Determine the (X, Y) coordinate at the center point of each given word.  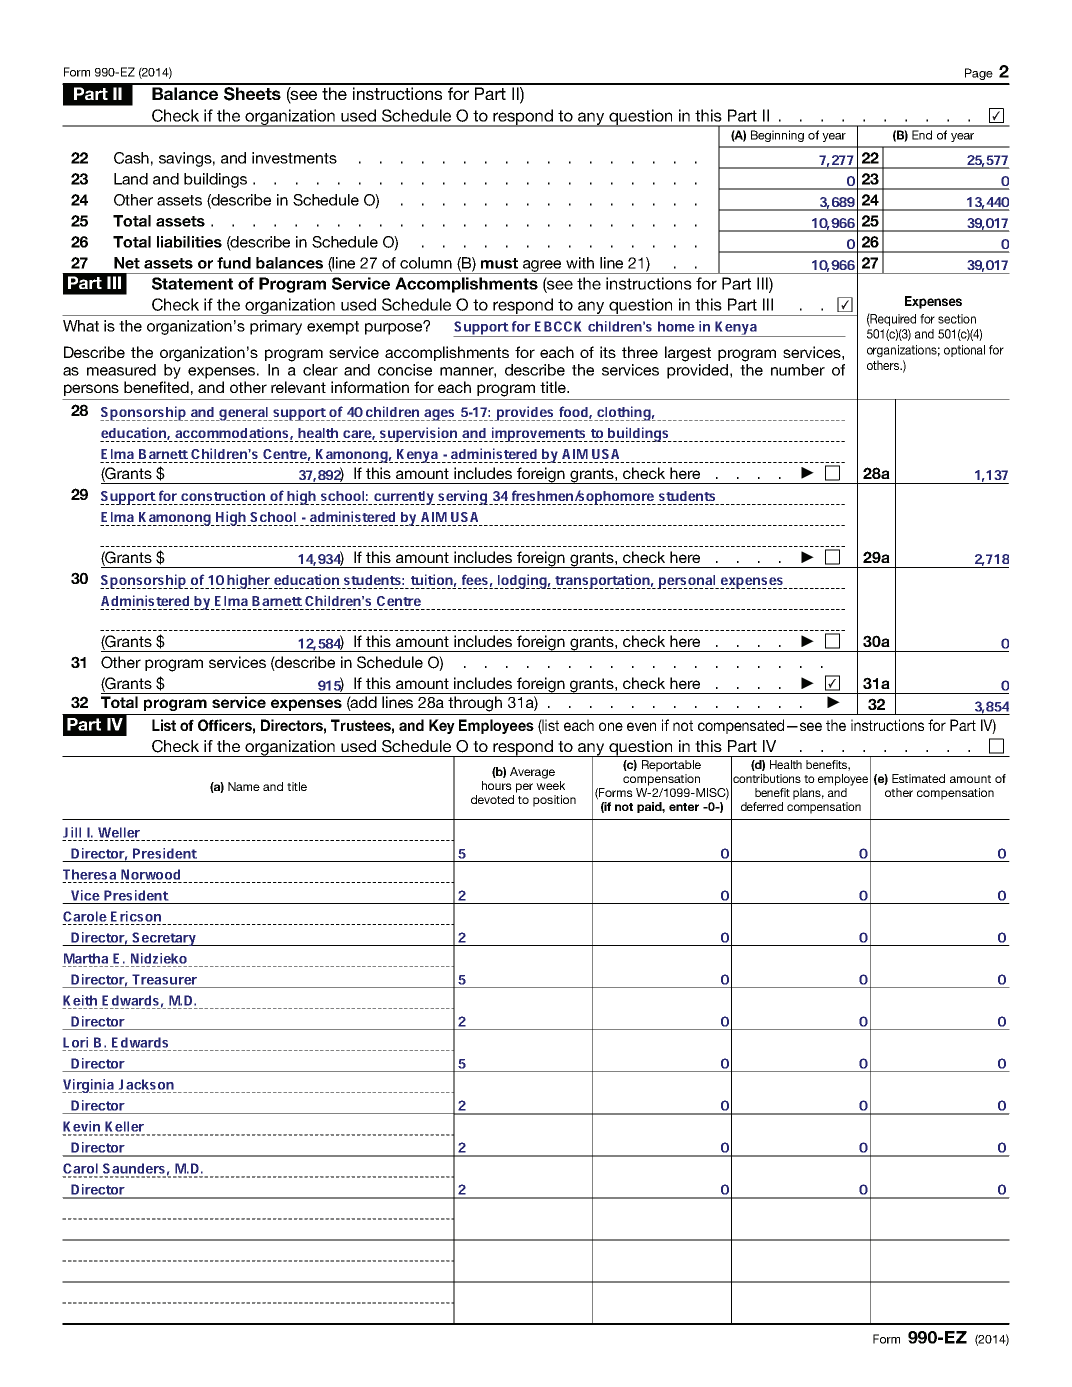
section (957, 319)
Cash (131, 158)
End (922, 135)
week (550, 785)
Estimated (918, 778)
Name (244, 786)
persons (91, 390)
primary (276, 327)
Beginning (777, 136)
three (640, 352)
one (611, 726)
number (798, 370)
